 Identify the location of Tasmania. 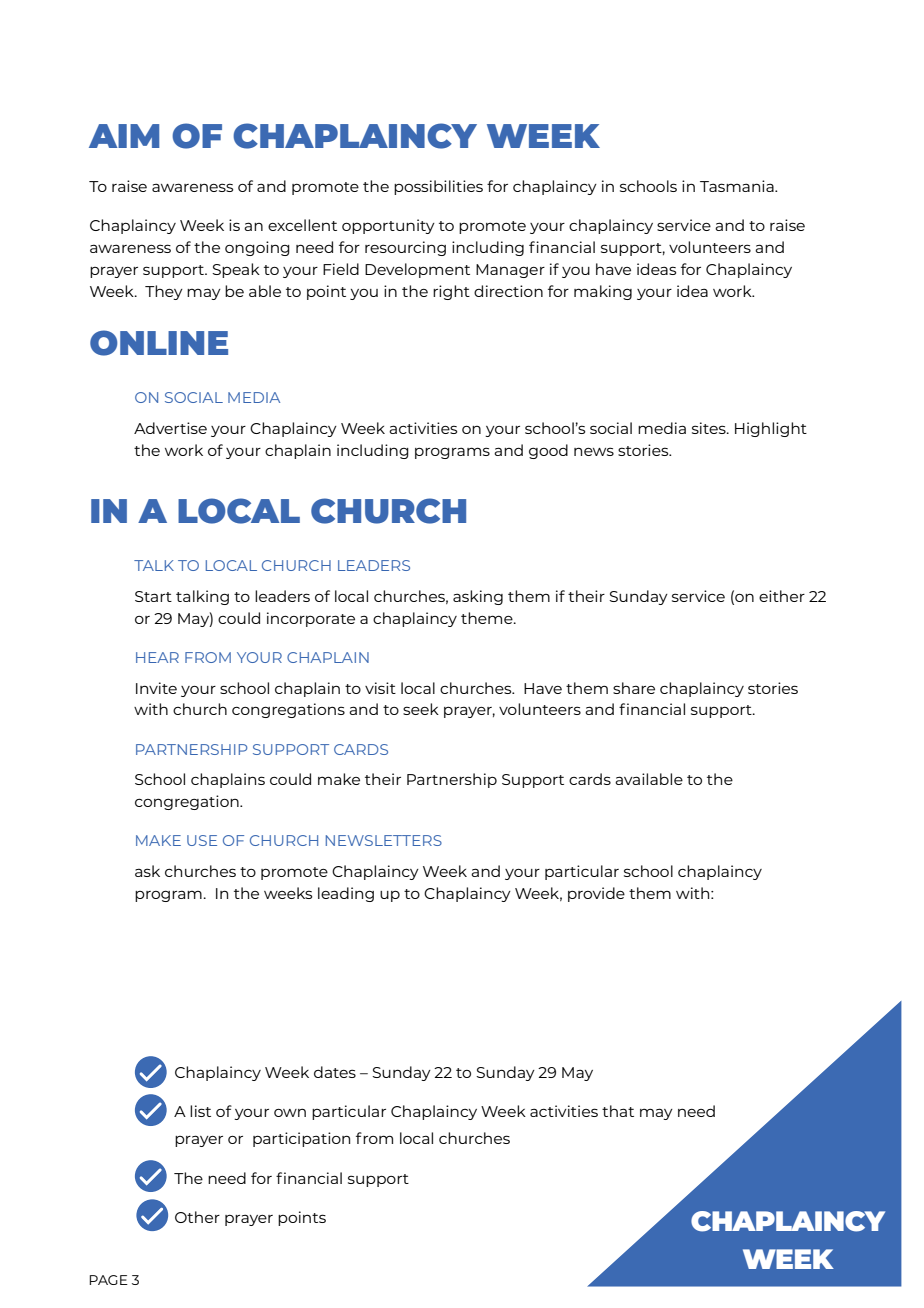
(738, 186).
